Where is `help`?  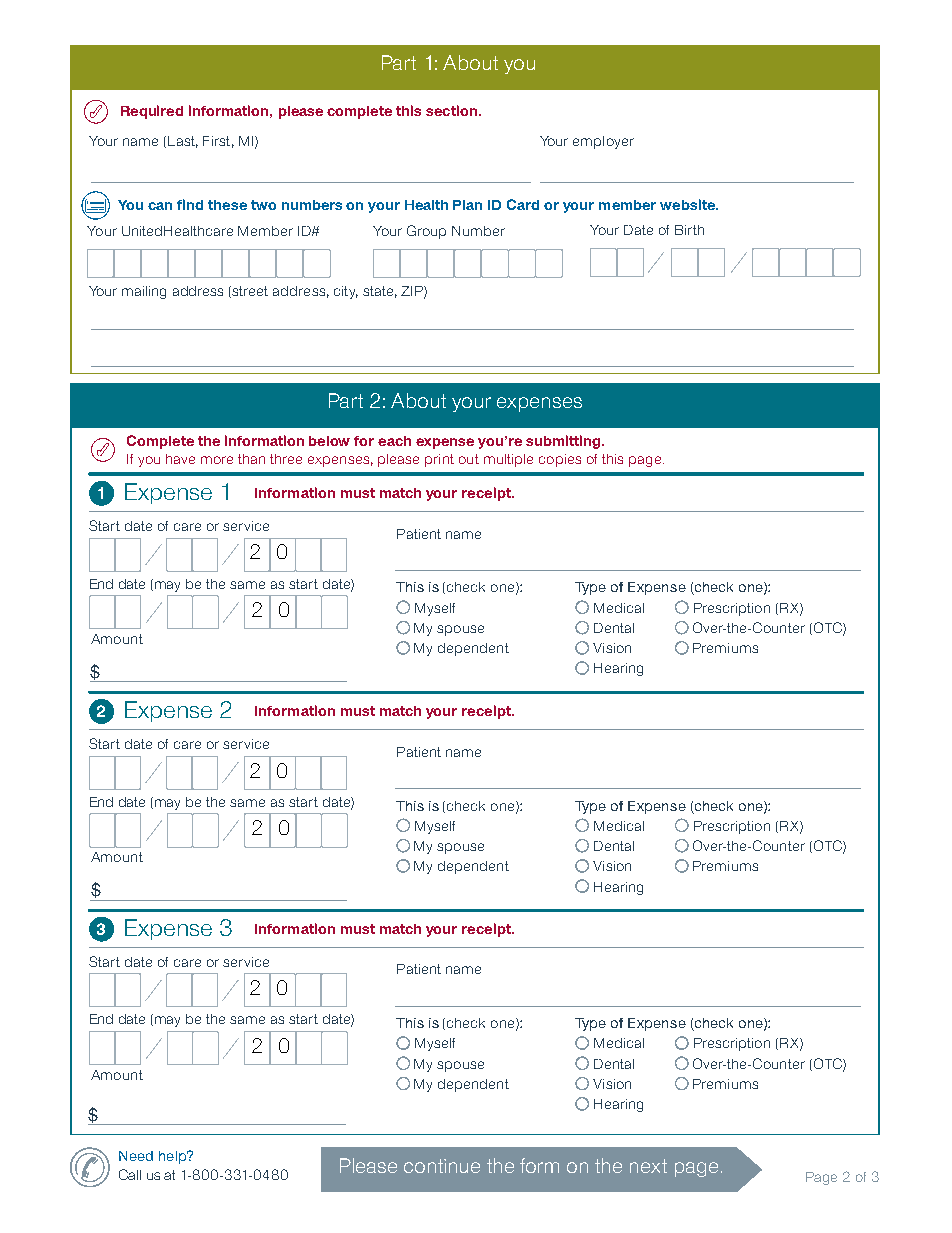 help is located at coordinates (174, 1157).
